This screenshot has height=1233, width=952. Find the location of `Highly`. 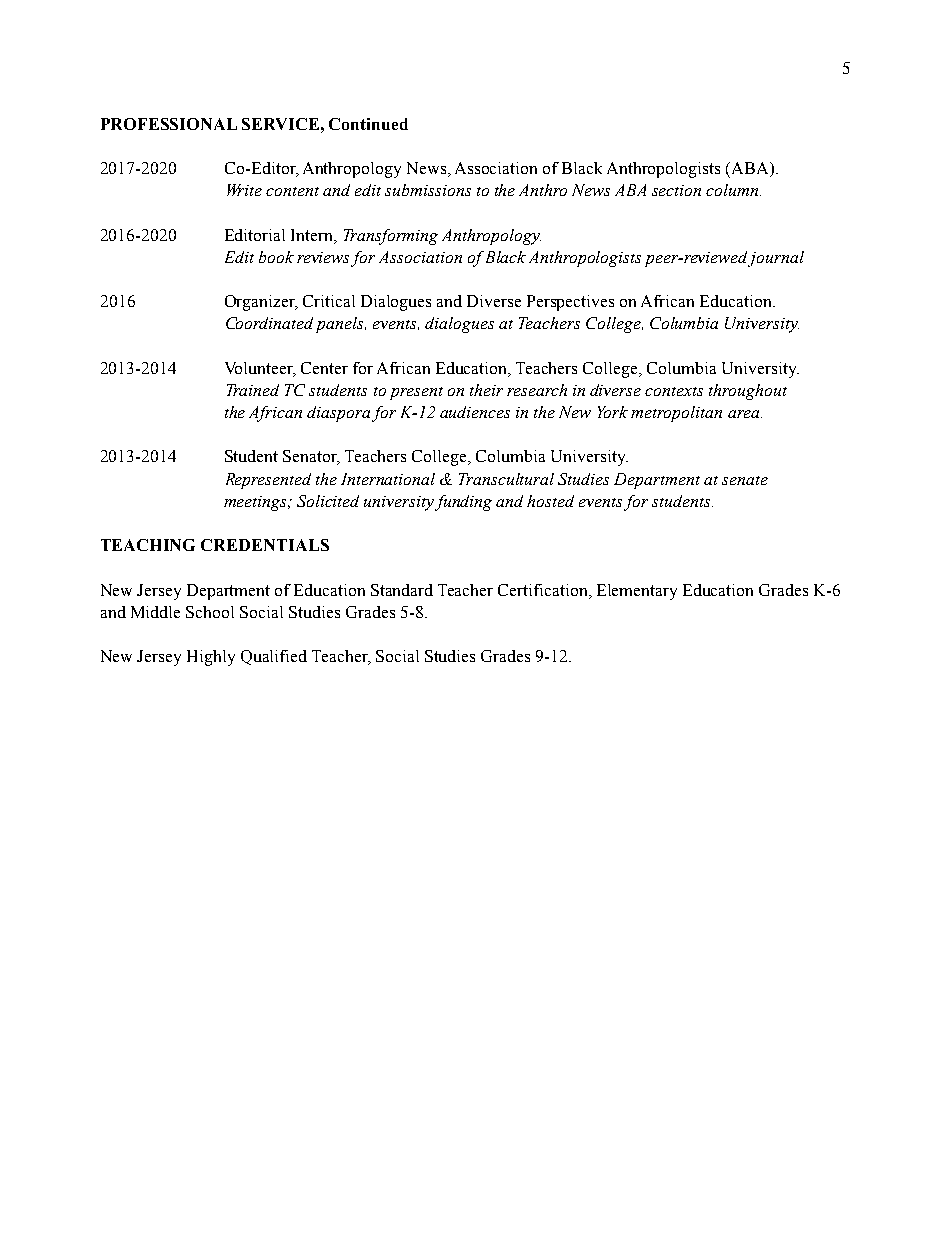

Highly is located at coordinates (211, 658).
